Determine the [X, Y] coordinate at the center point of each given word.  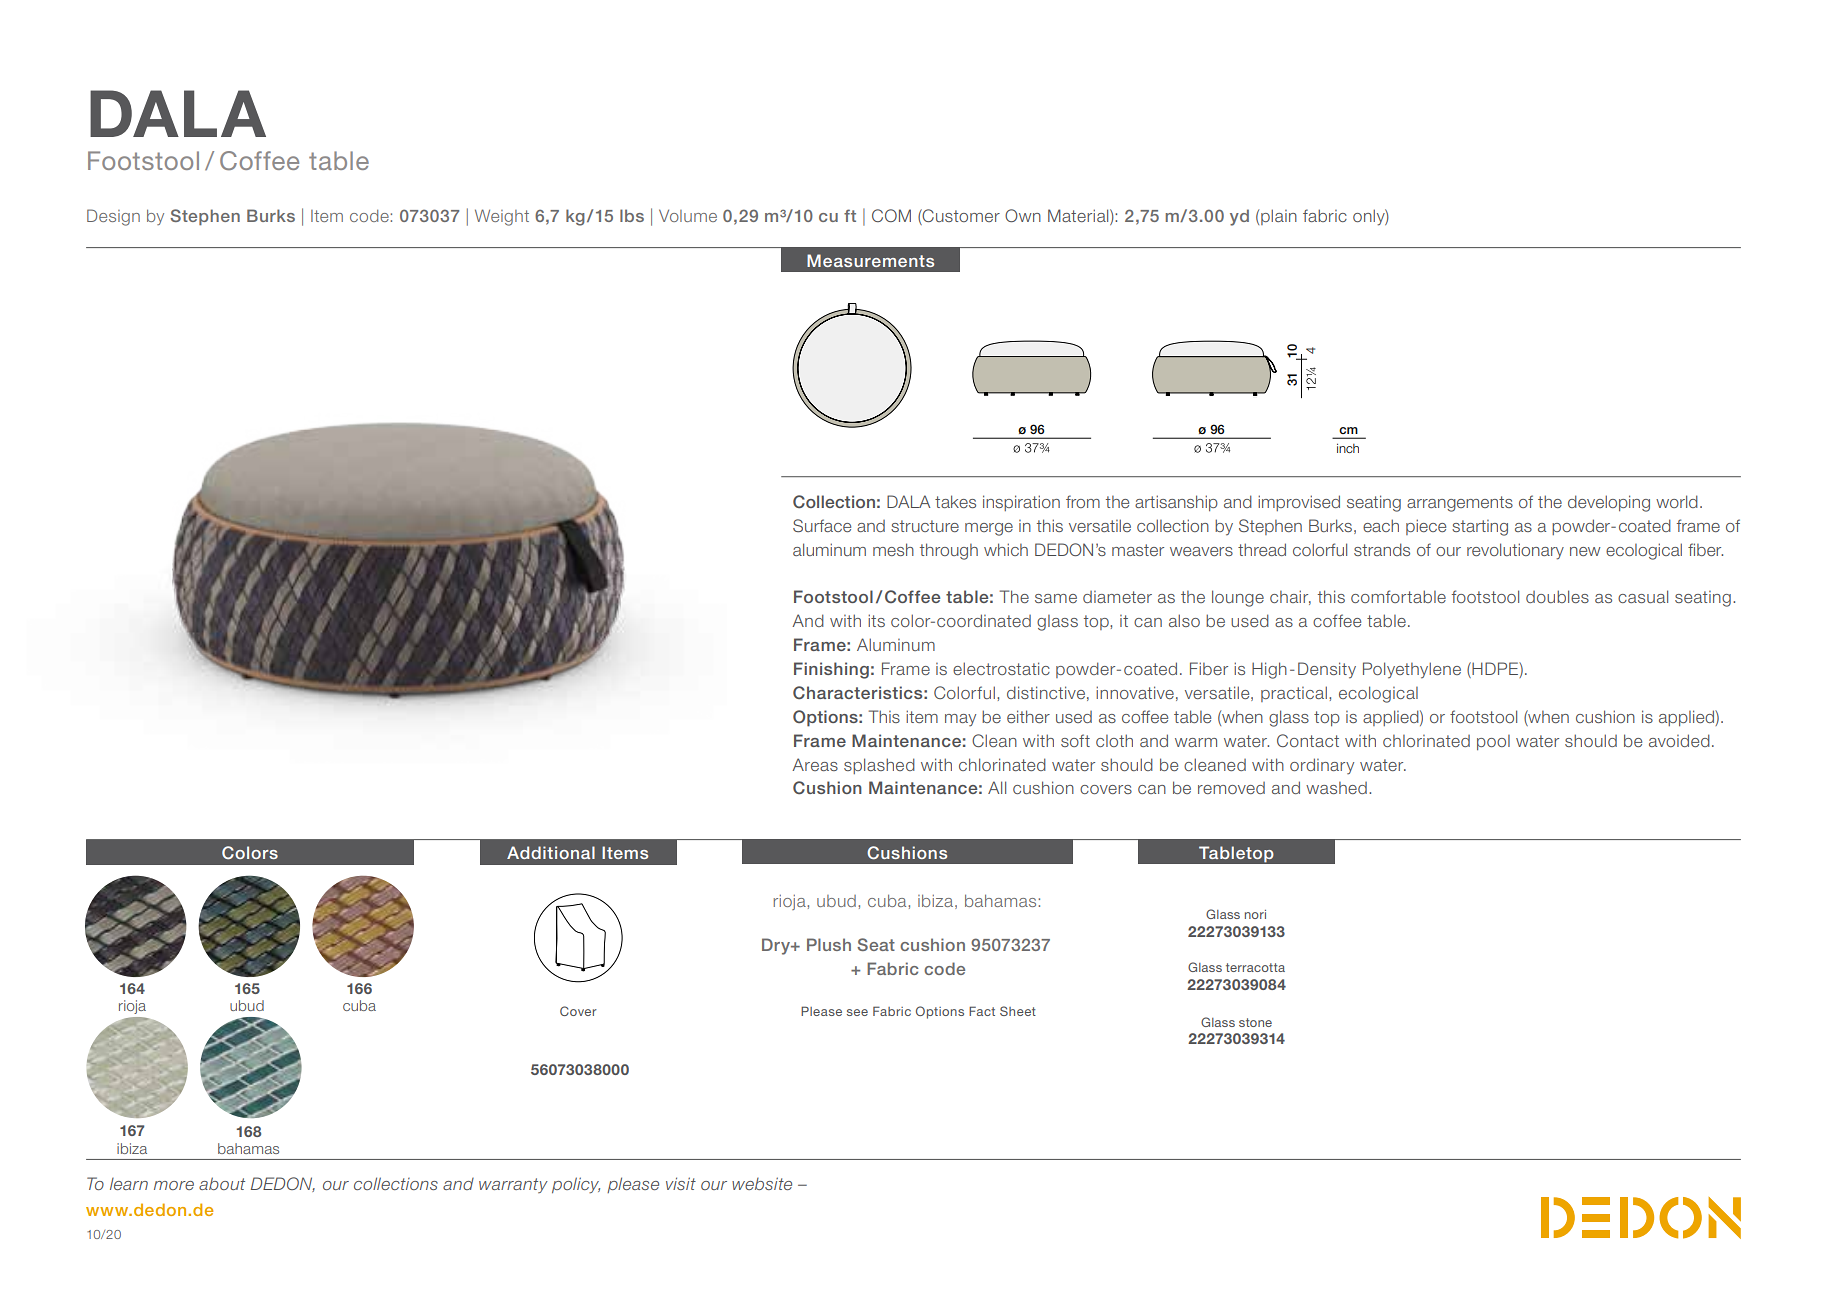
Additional [551, 852]
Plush [829, 944]
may [960, 720]
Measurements [870, 260]
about [222, 1183]
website [762, 1183]
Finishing [831, 670]
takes [955, 501]
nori [1255, 914]
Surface [822, 525]
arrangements [1460, 504]
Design [113, 217]
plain [1279, 217]
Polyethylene [1412, 670]
